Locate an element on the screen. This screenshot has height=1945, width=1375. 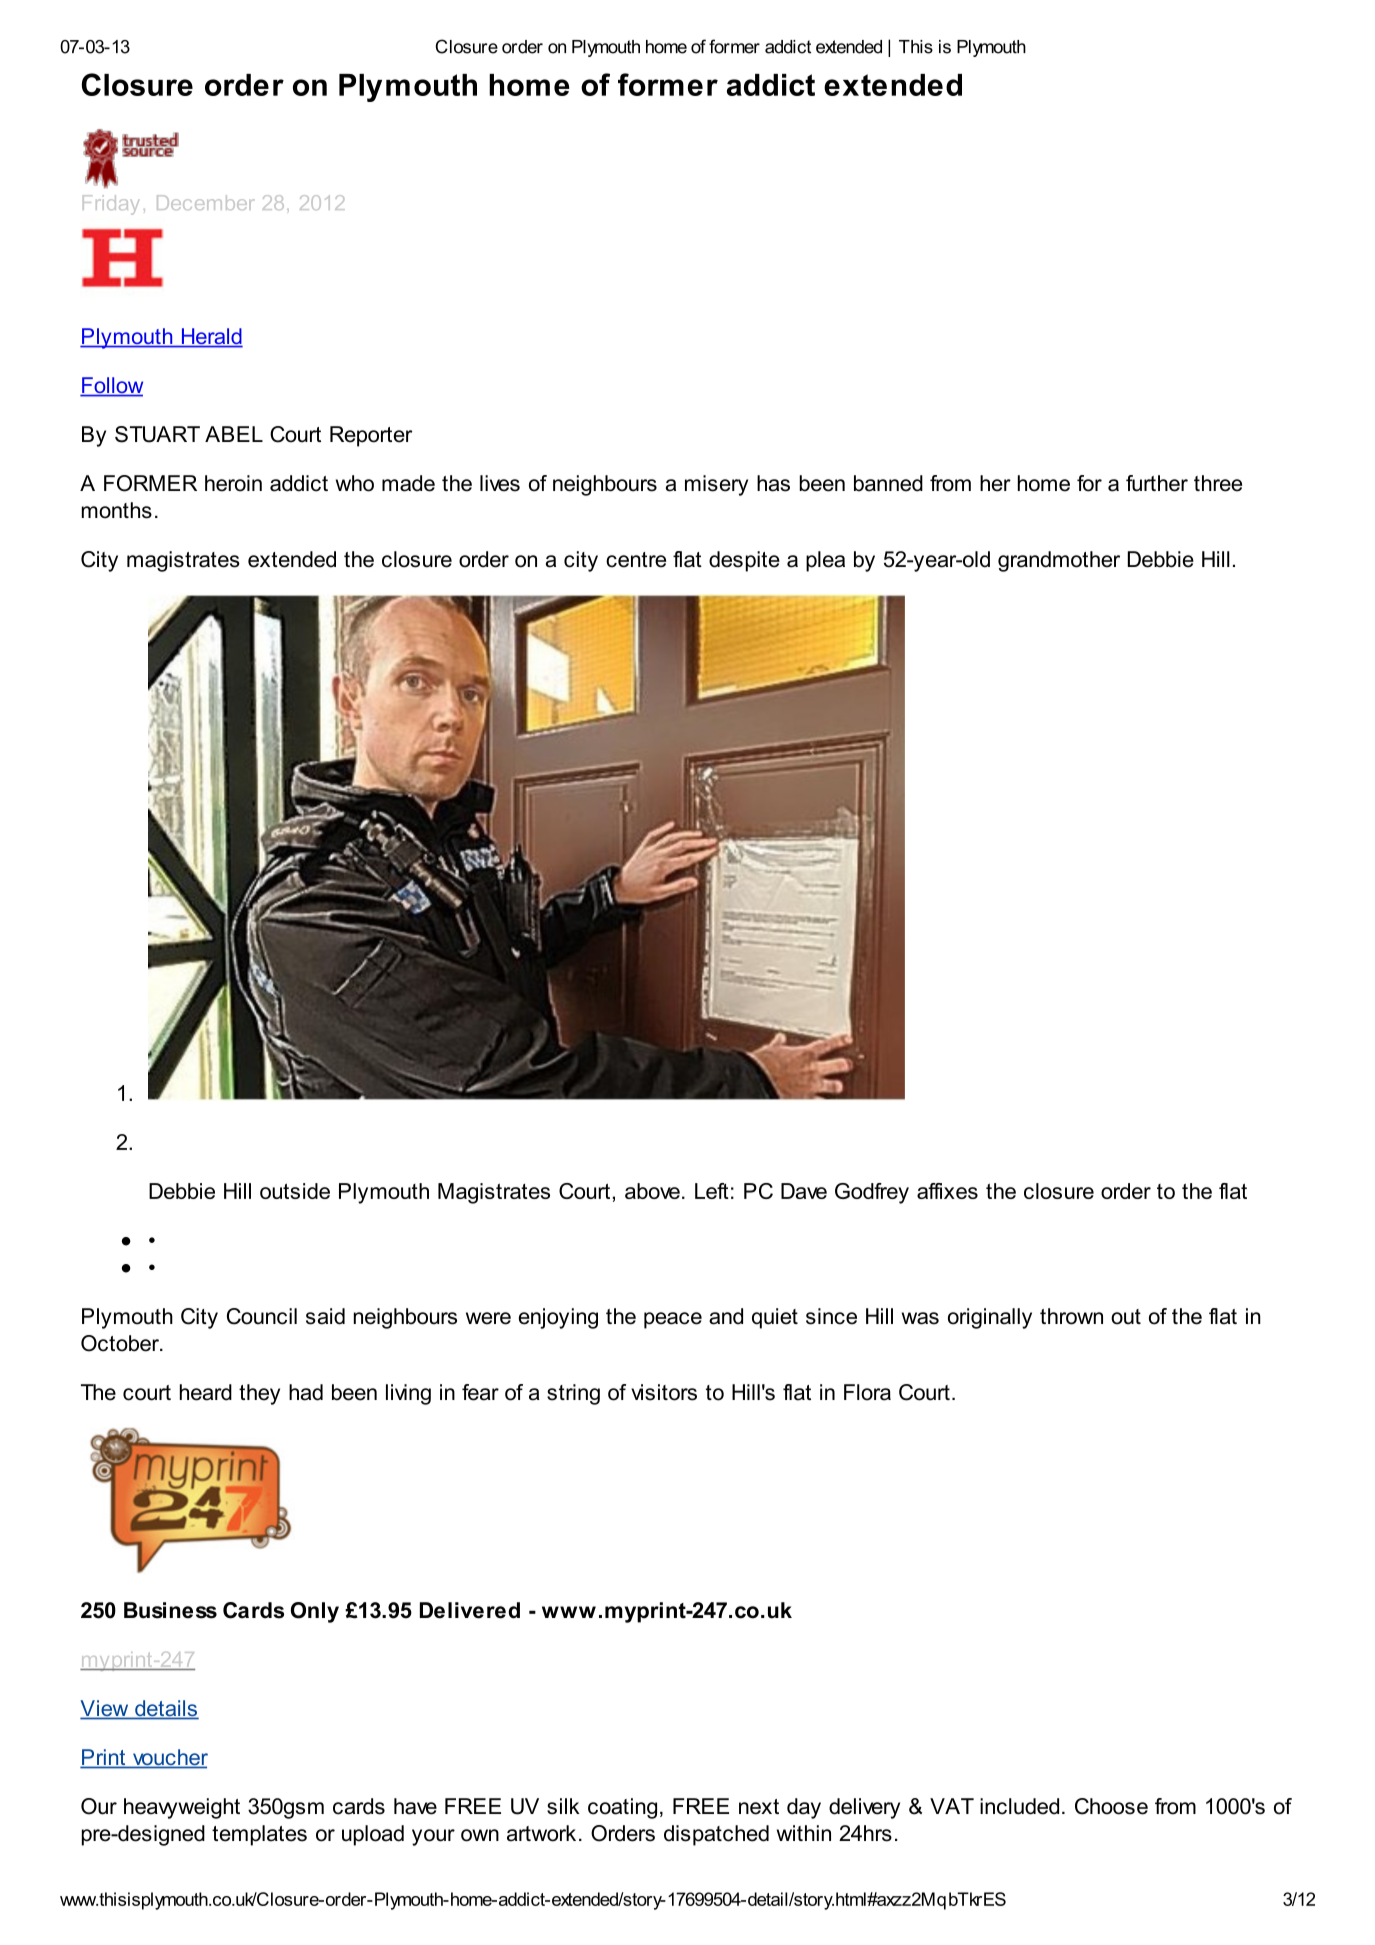
grandmother is located at coordinates (1059, 561).
